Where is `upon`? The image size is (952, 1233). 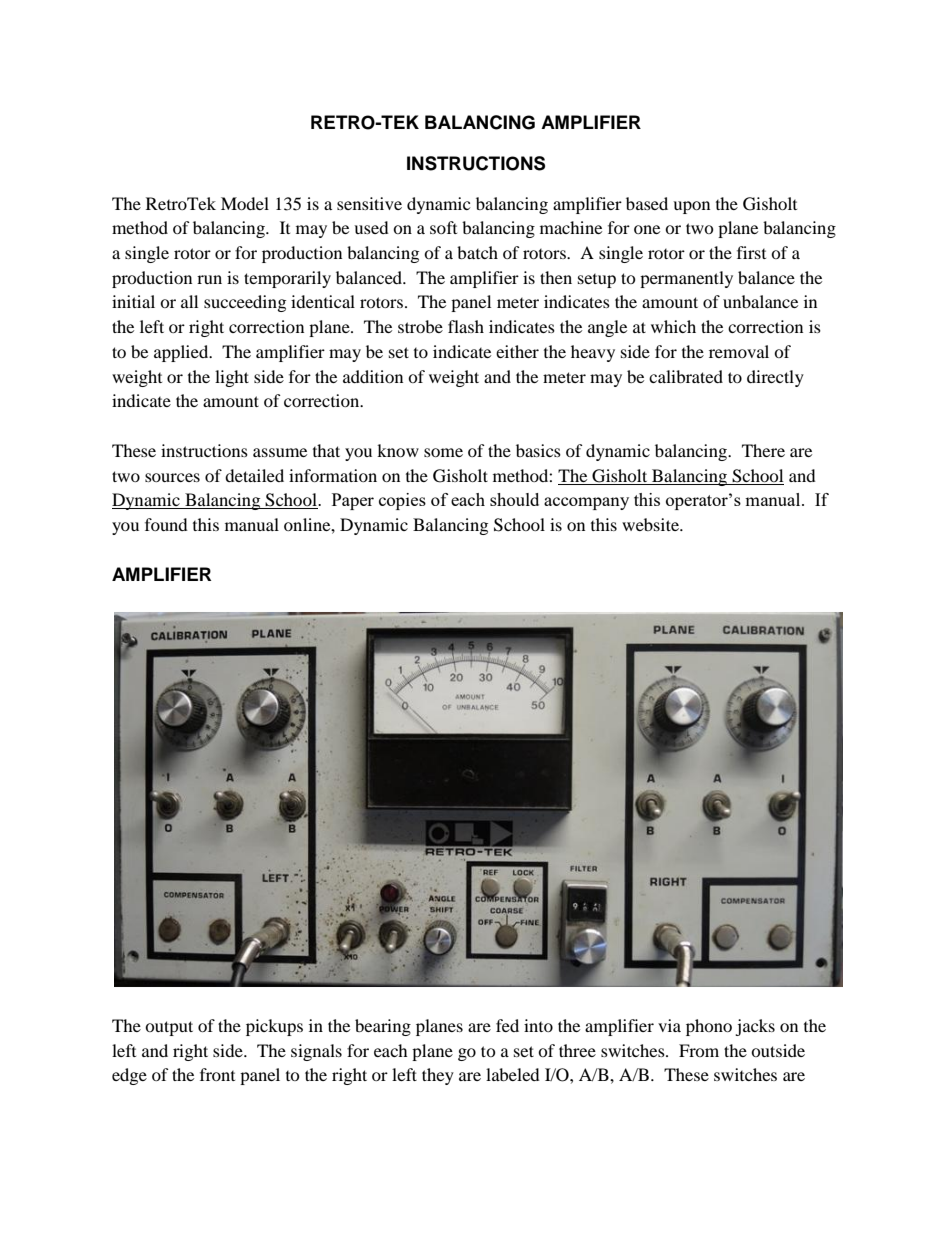
upon is located at coordinates (691, 207).
